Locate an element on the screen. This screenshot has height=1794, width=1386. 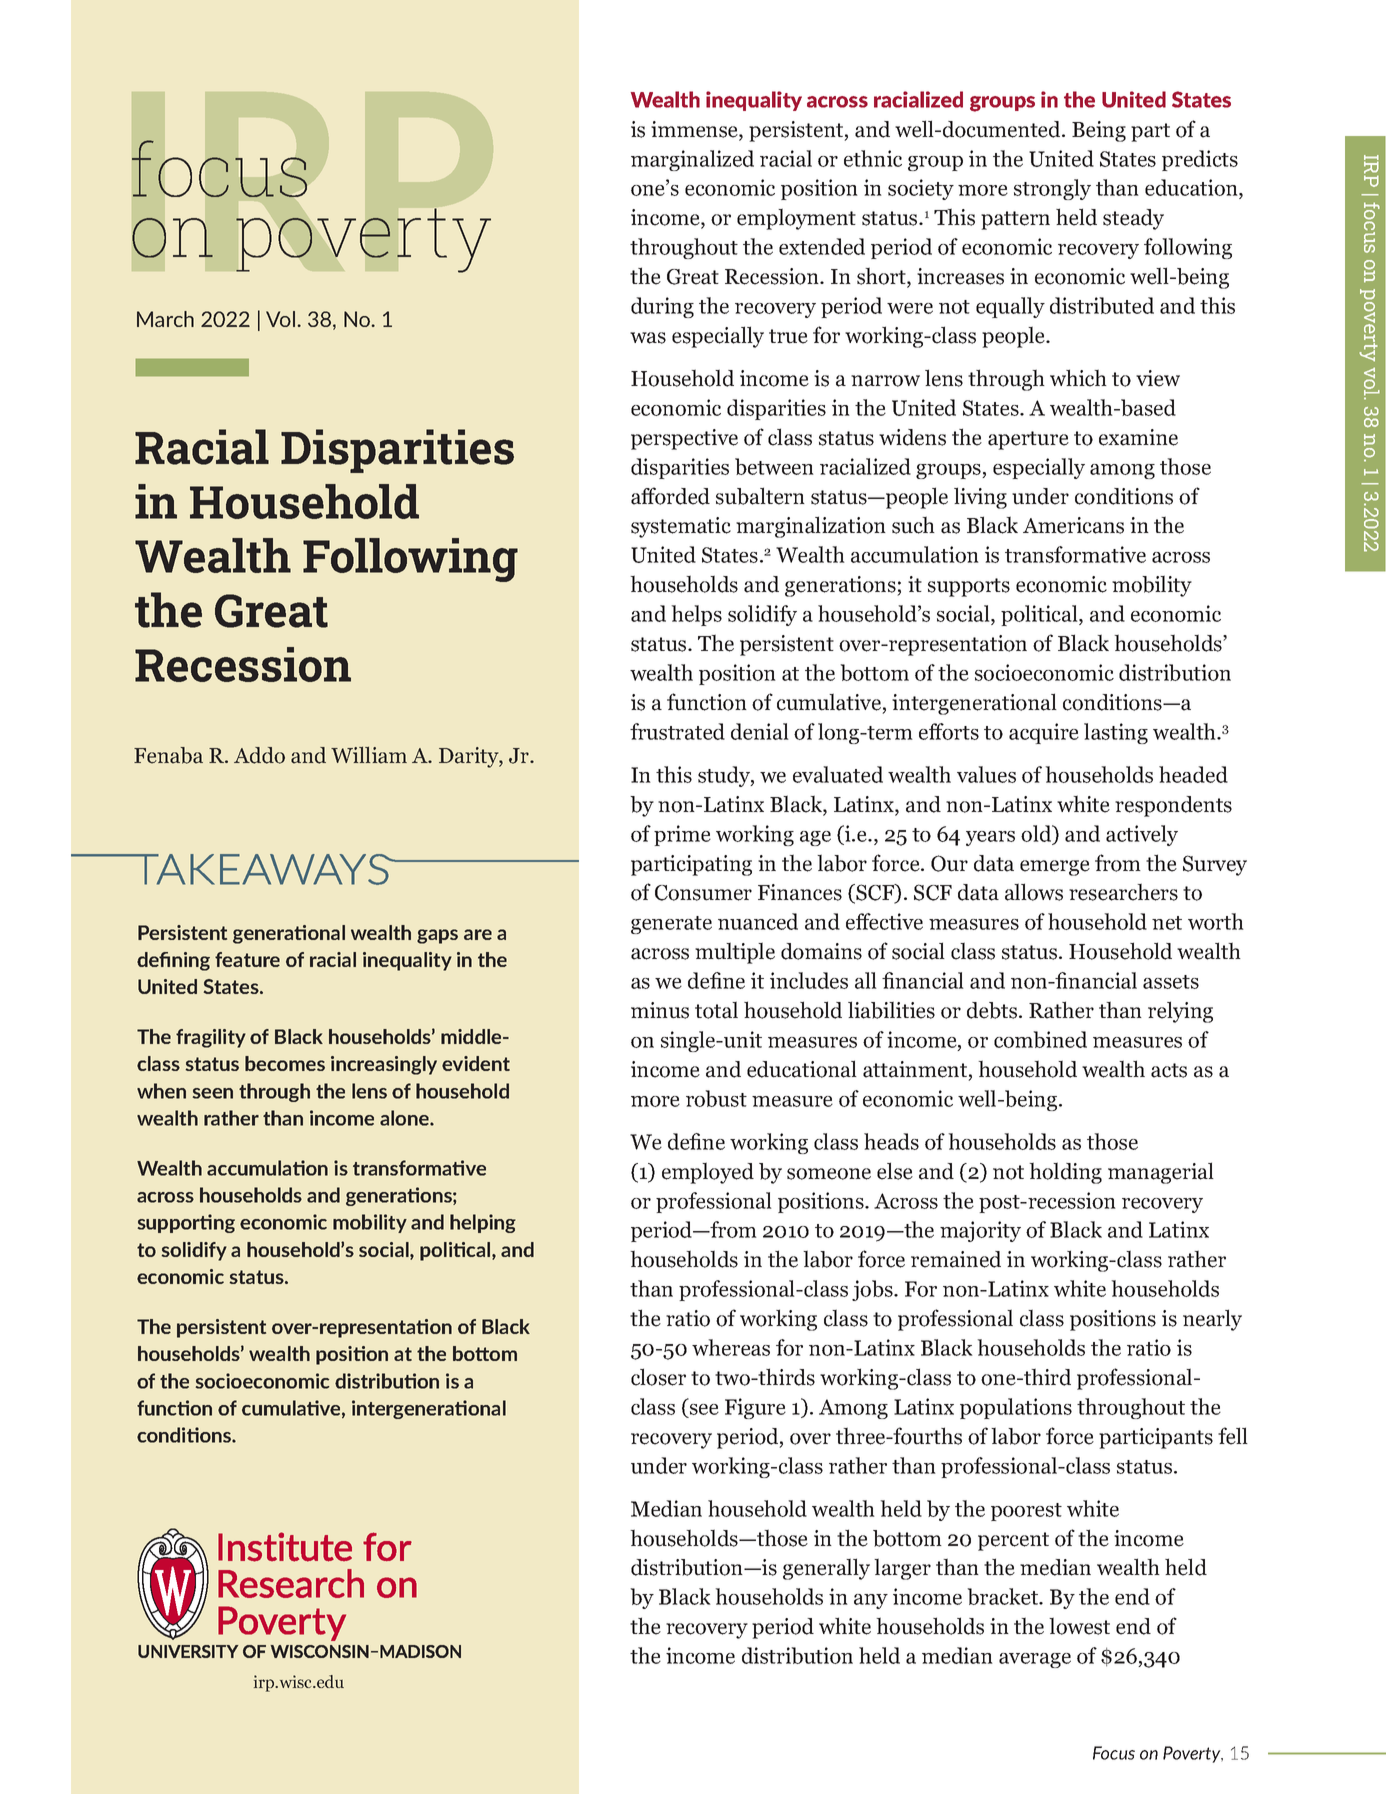
steady is located at coordinates (1133, 219).
